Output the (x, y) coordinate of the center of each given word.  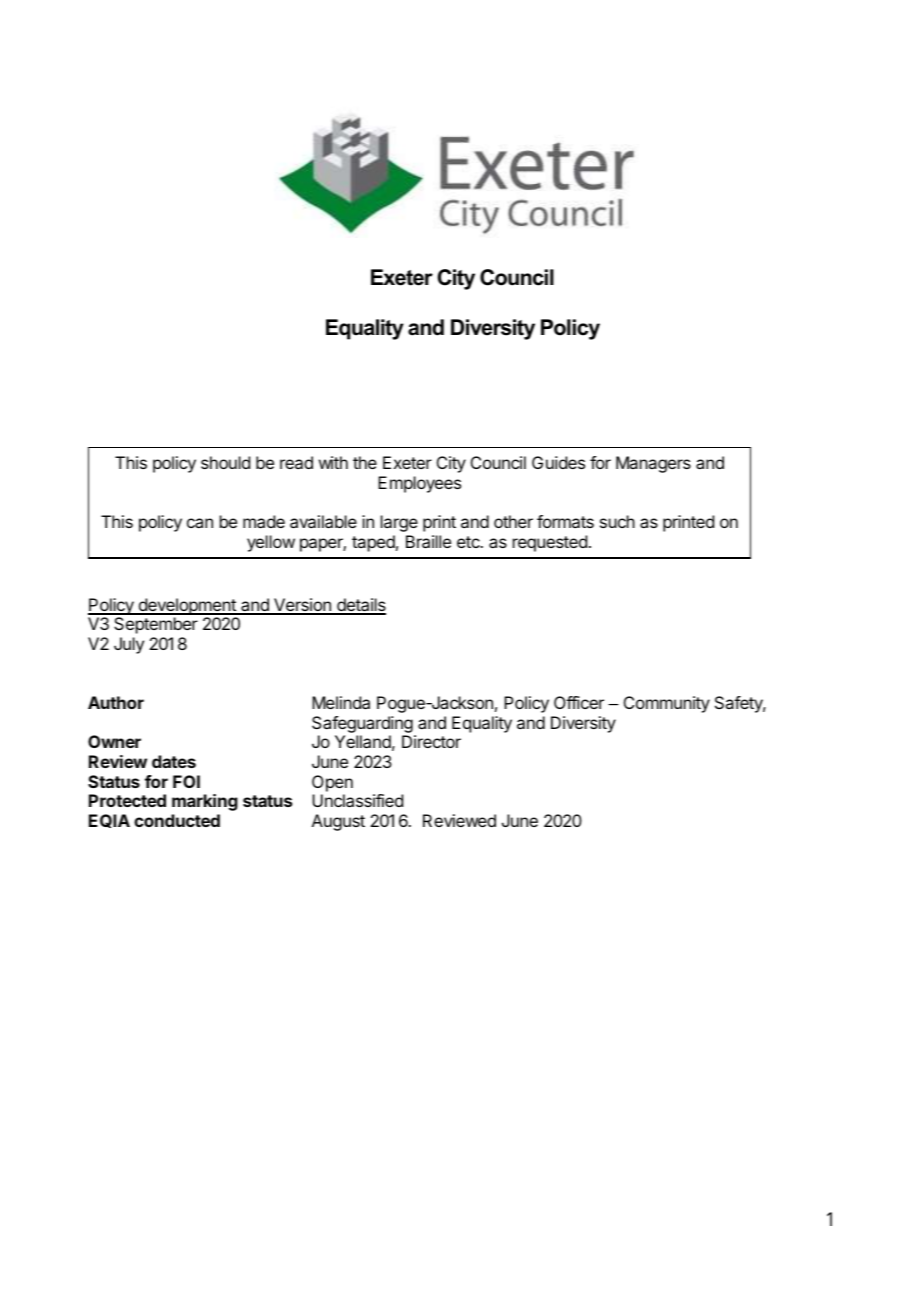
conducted (177, 820)
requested (550, 543)
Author (116, 702)
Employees (419, 484)
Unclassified (357, 800)
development (187, 606)
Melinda (341, 702)
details (360, 606)
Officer (579, 702)
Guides (558, 462)
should (225, 462)
